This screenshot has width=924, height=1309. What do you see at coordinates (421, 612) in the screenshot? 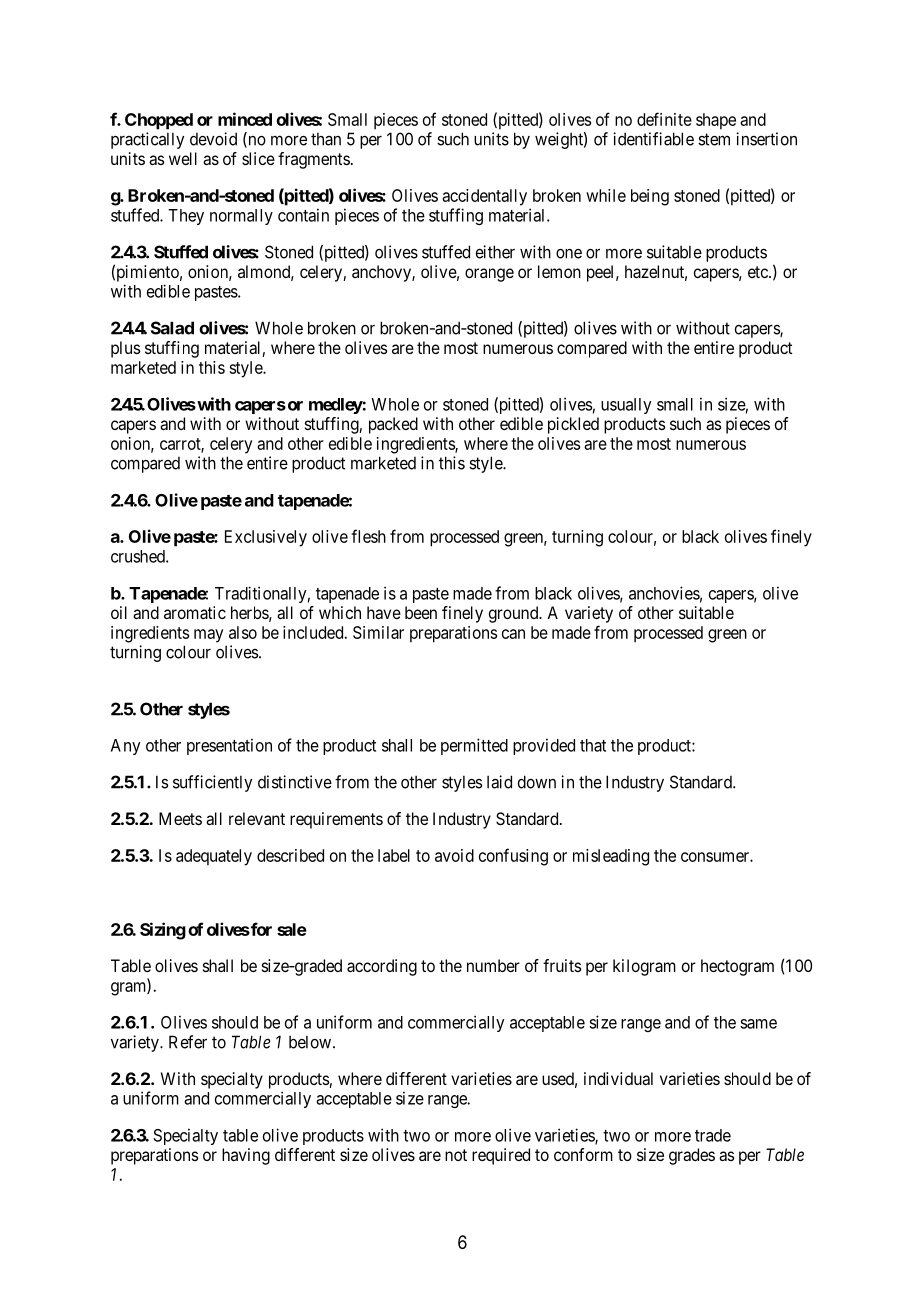
I see `been` at bounding box center [421, 612].
